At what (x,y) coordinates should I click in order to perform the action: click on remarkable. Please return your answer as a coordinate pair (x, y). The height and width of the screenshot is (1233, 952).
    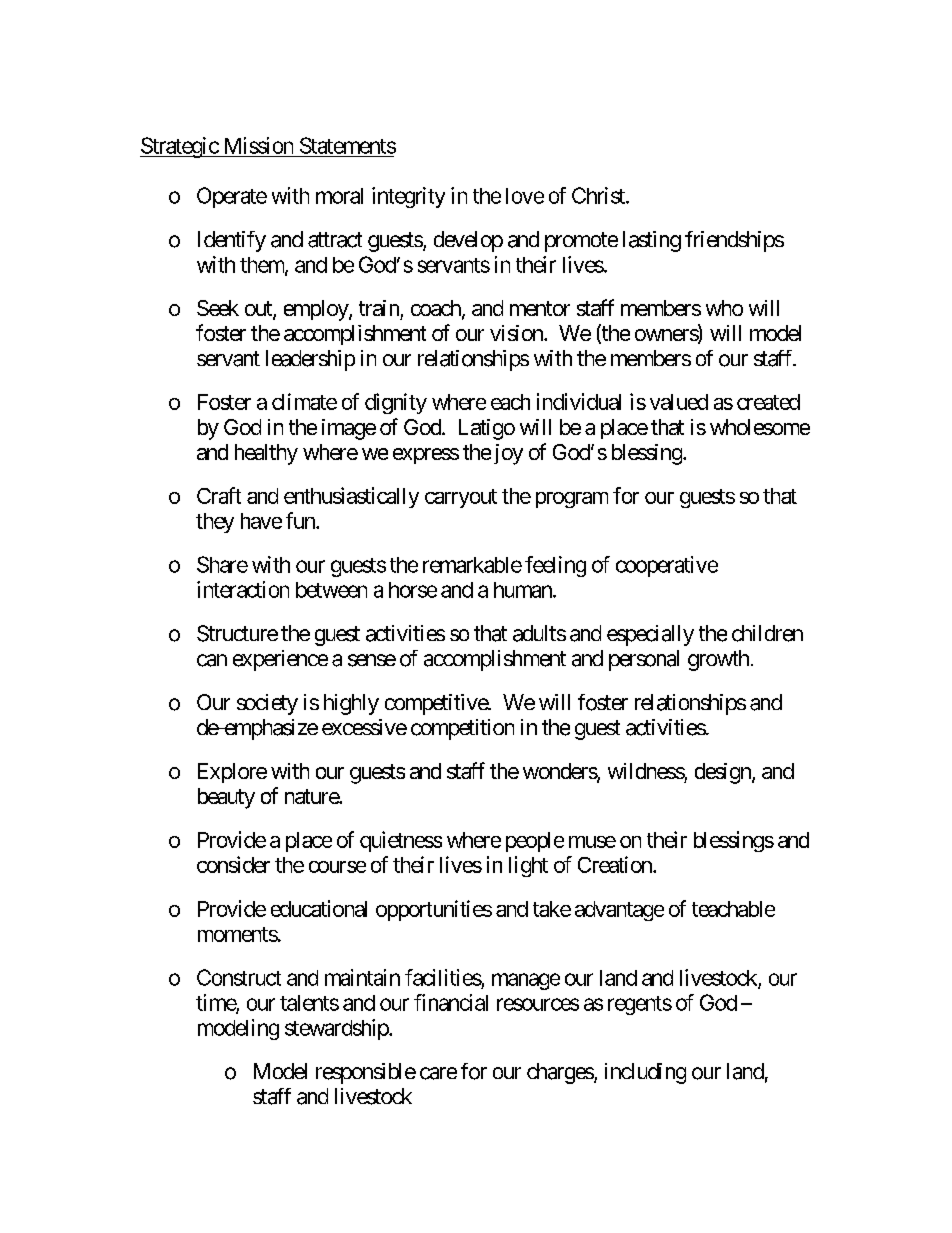
    Looking at the image, I should click on (472, 565).
